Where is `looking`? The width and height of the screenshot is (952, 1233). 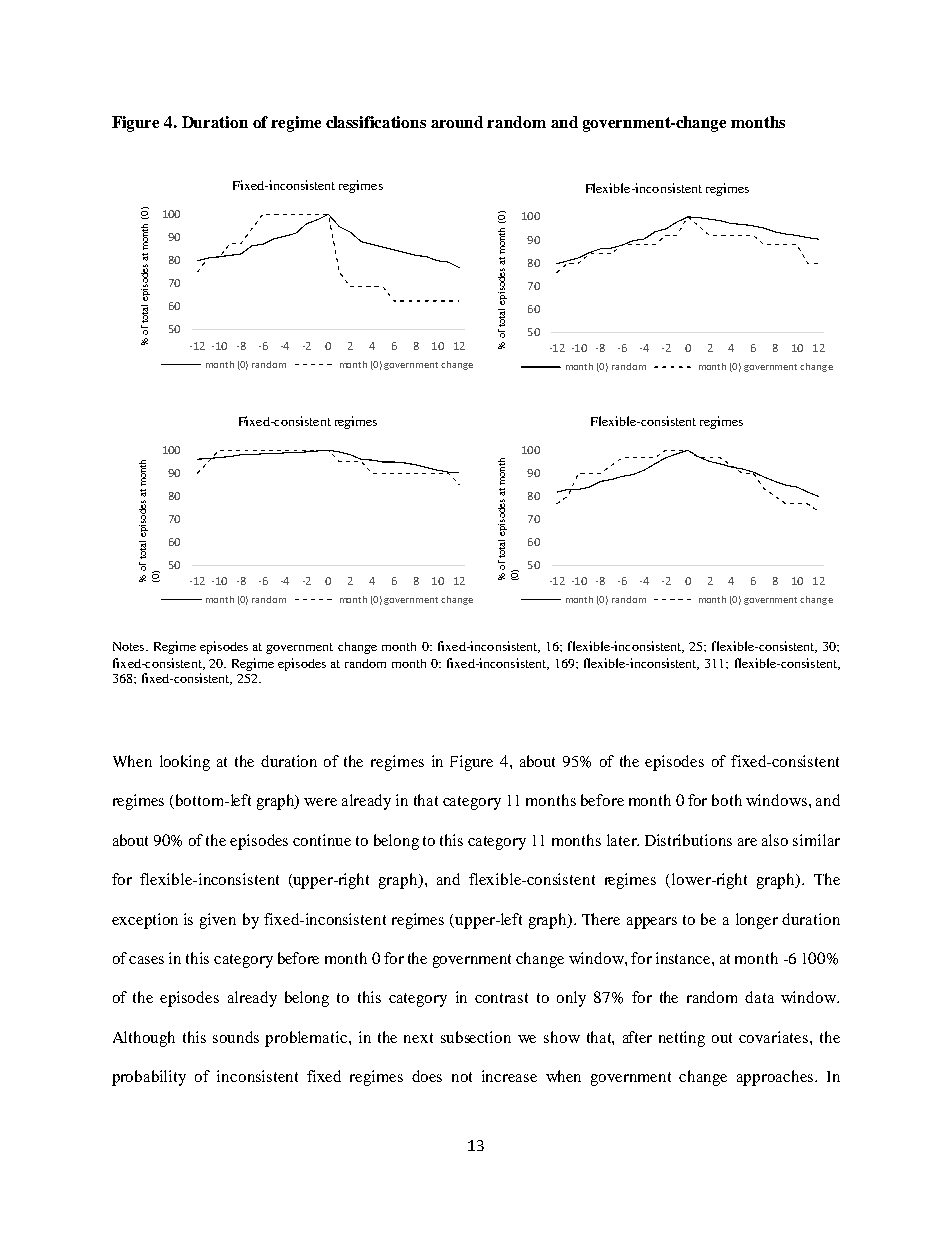 looking is located at coordinates (185, 763).
